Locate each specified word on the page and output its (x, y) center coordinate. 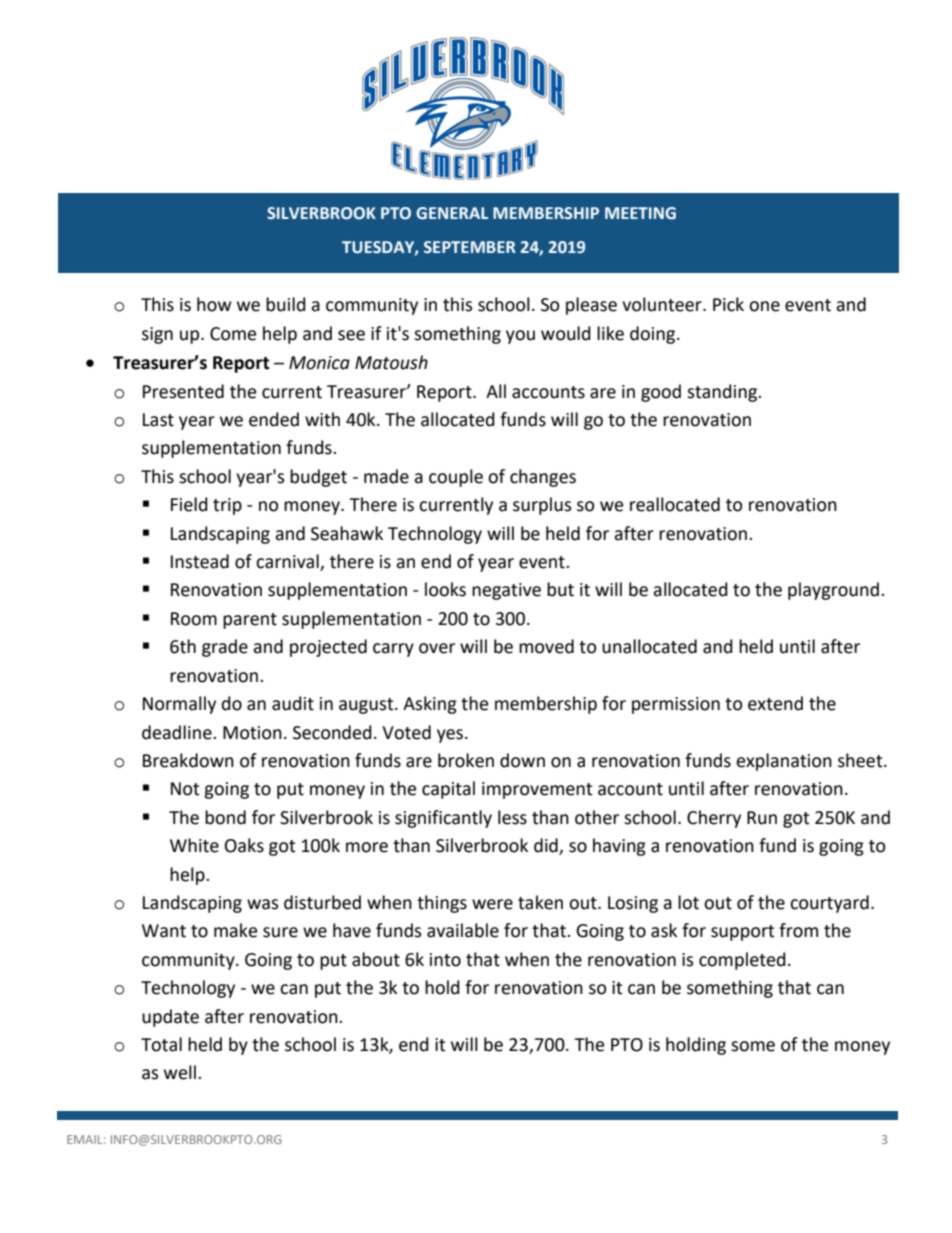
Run (762, 818)
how (214, 304)
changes (543, 478)
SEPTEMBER (470, 247)
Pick (728, 304)
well (180, 1072)
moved (546, 646)
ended (274, 419)
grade (225, 648)
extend (775, 703)
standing (723, 393)
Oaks (244, 845)
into (445, 960)
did (547, 846)
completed (742, 961)
